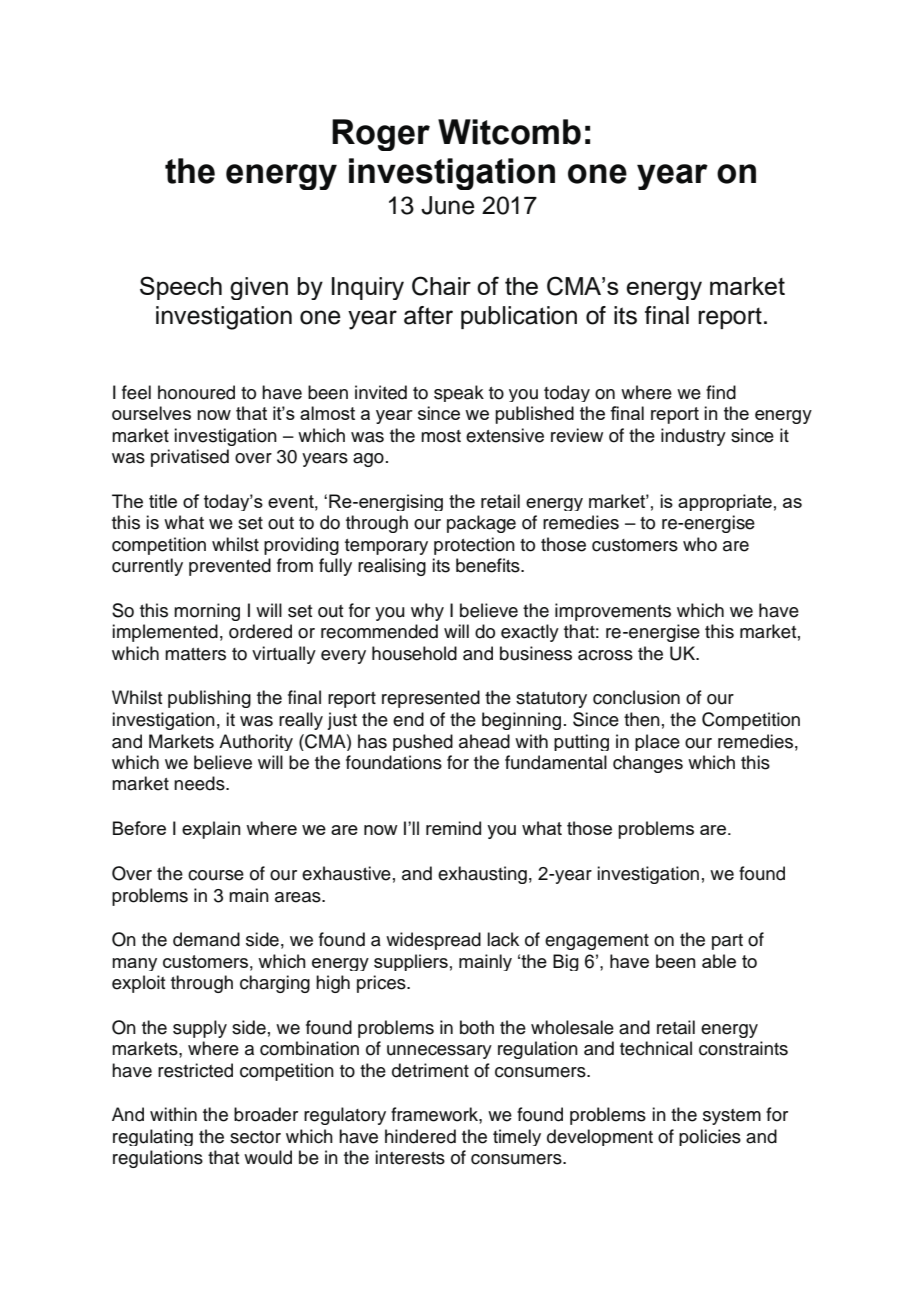 The image size is (924, 1308). What do you see at coordinates (448, 205) in the screenshot?
I see `June` at bounding box center [448, 205].
